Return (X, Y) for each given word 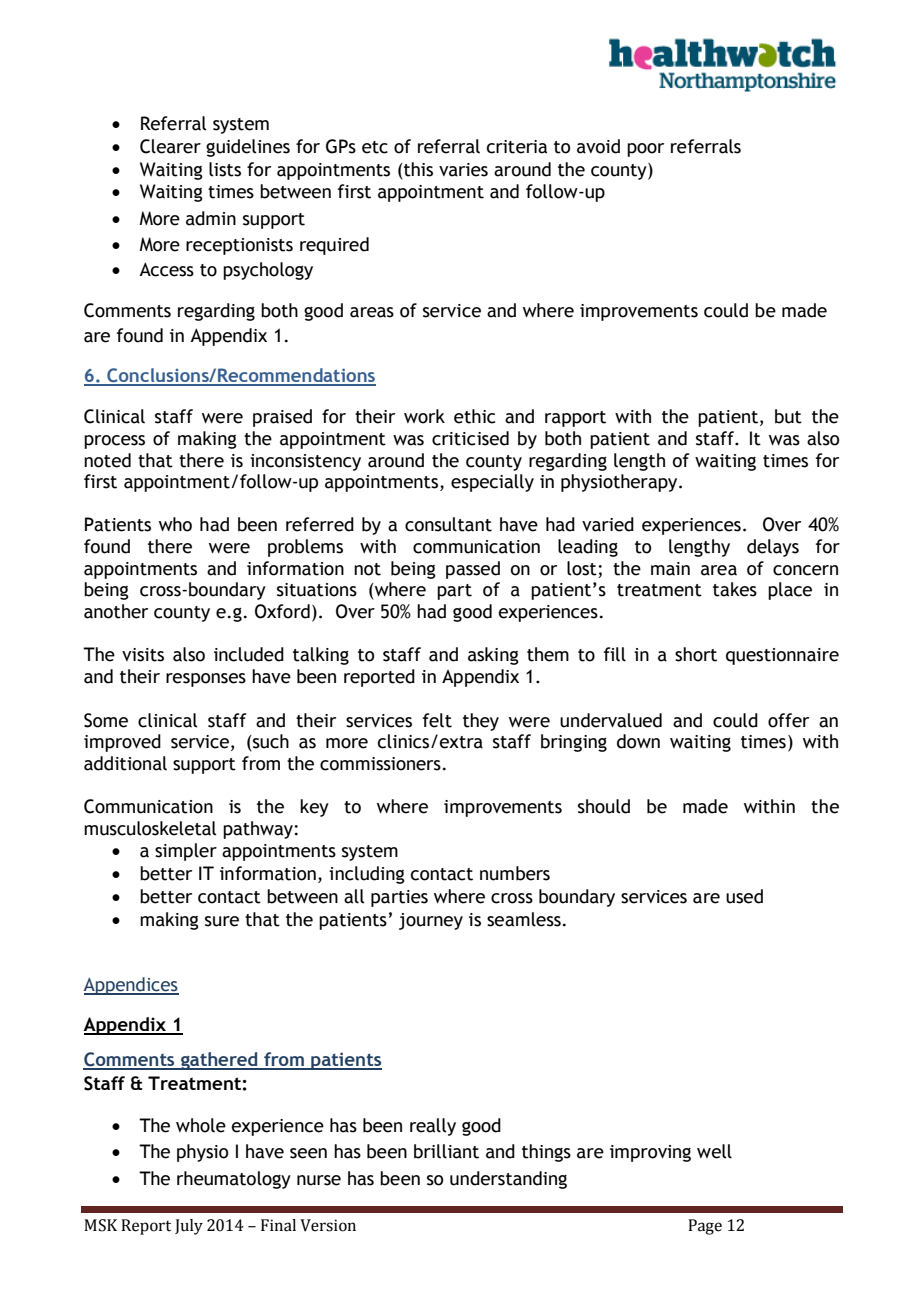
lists (225, 169)
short (696, 654)
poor (645, 150)
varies (463, 170)
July (189, 1227)
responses (206, 680)
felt (437, 720)
